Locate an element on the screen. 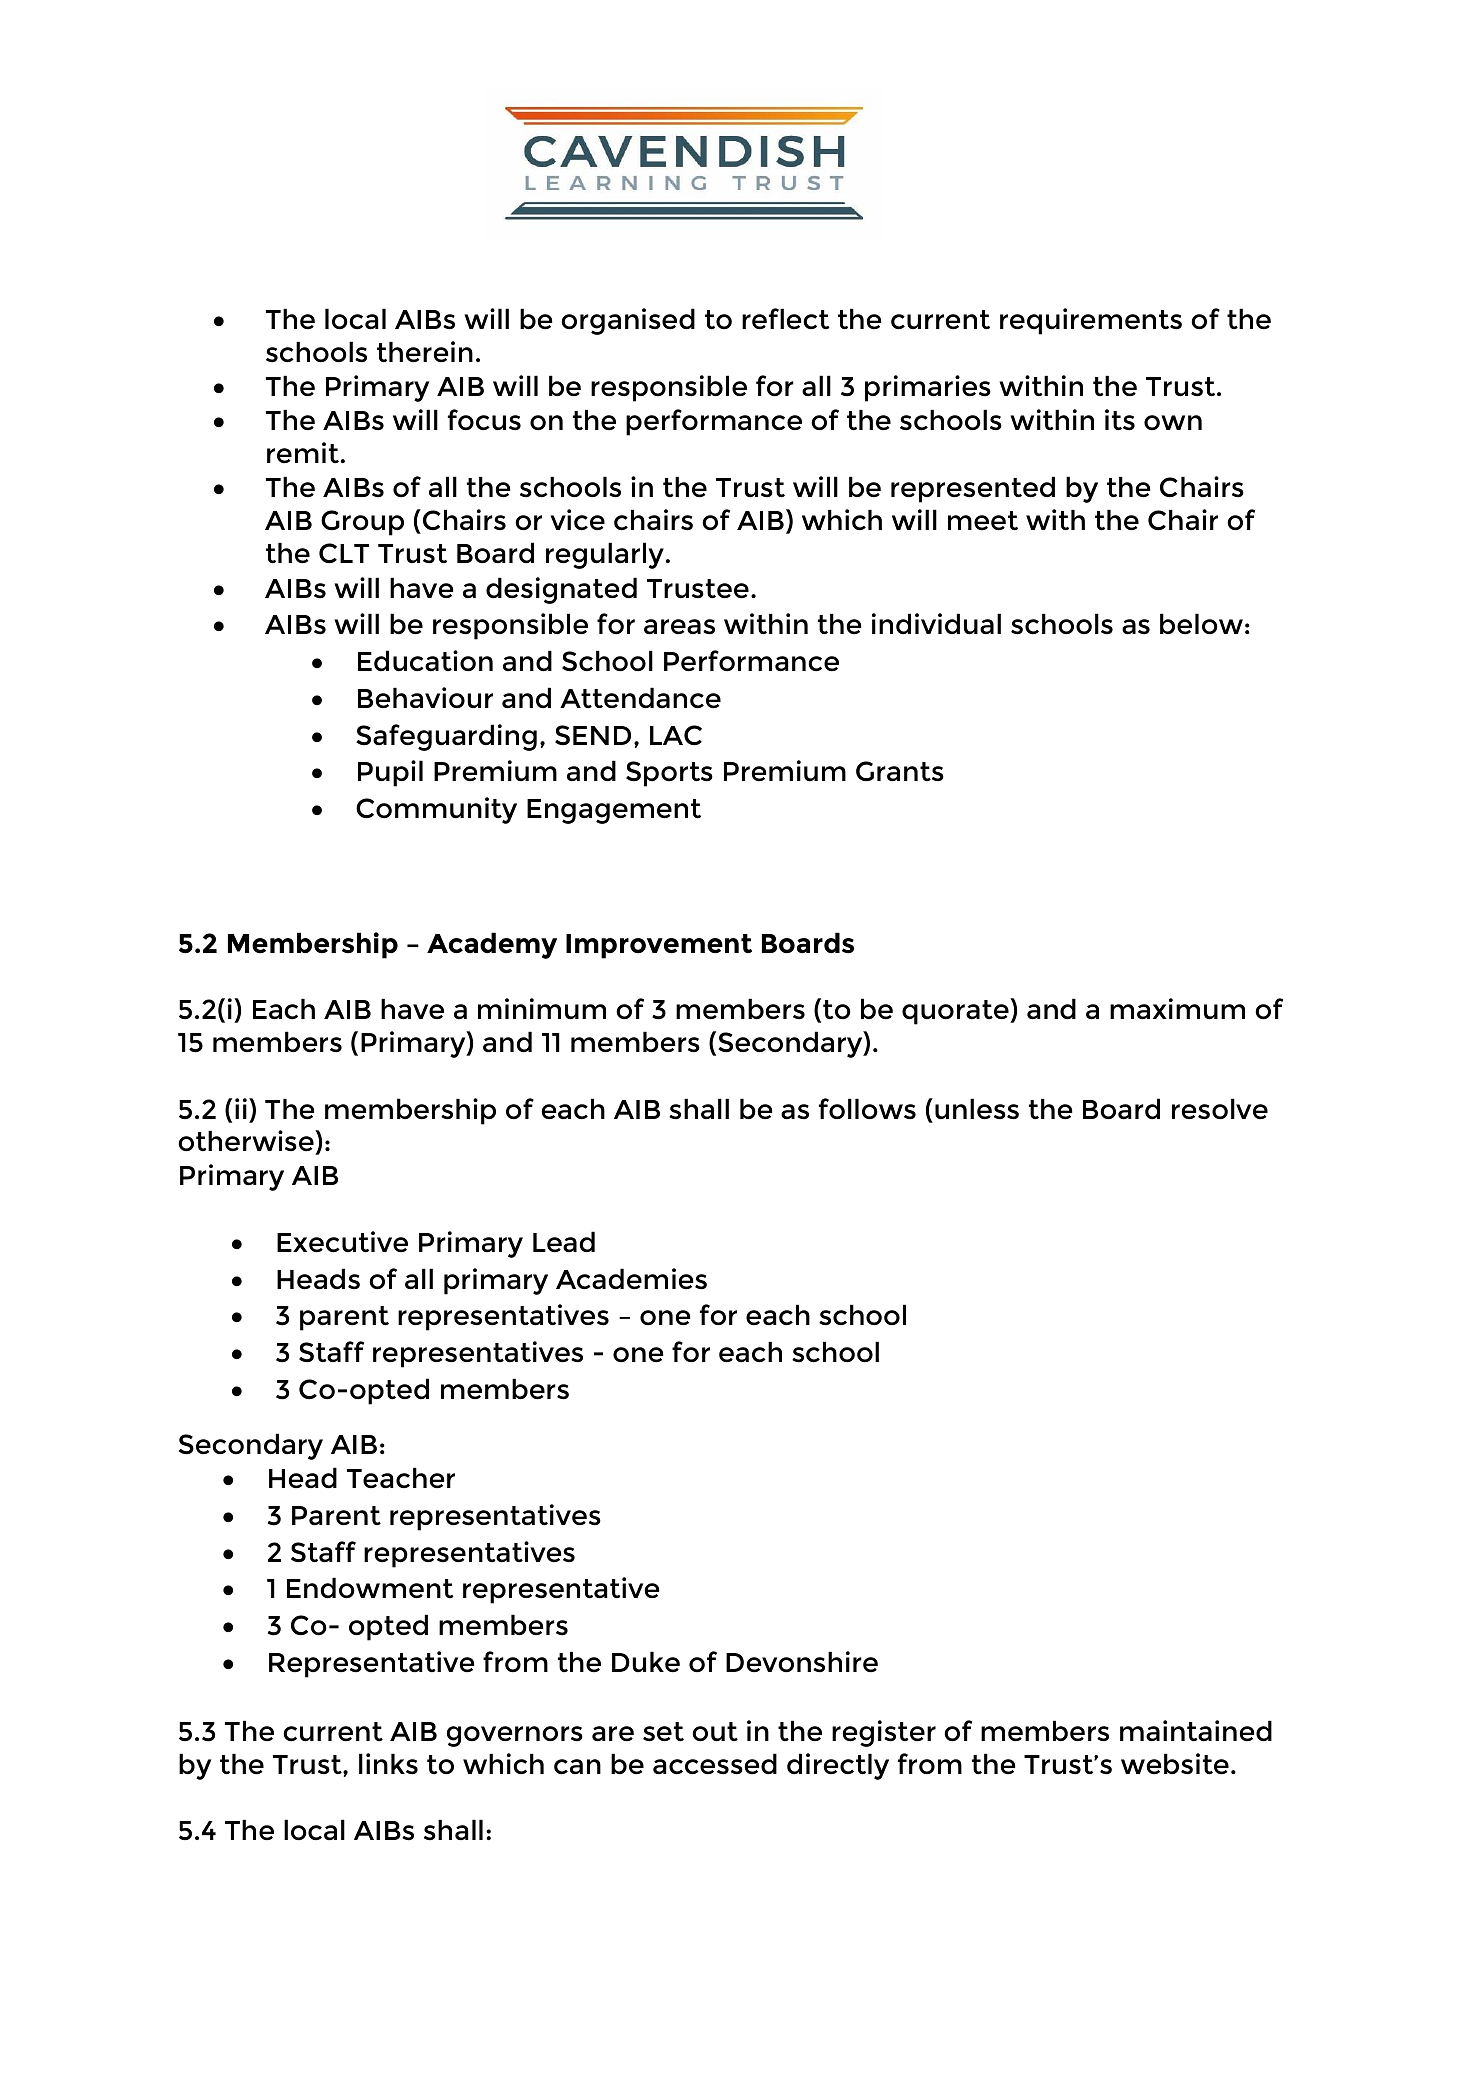 Image resolution: width=1469 pixels, height=2078 pixels. requirements is located at coordinates (1091, 321).
